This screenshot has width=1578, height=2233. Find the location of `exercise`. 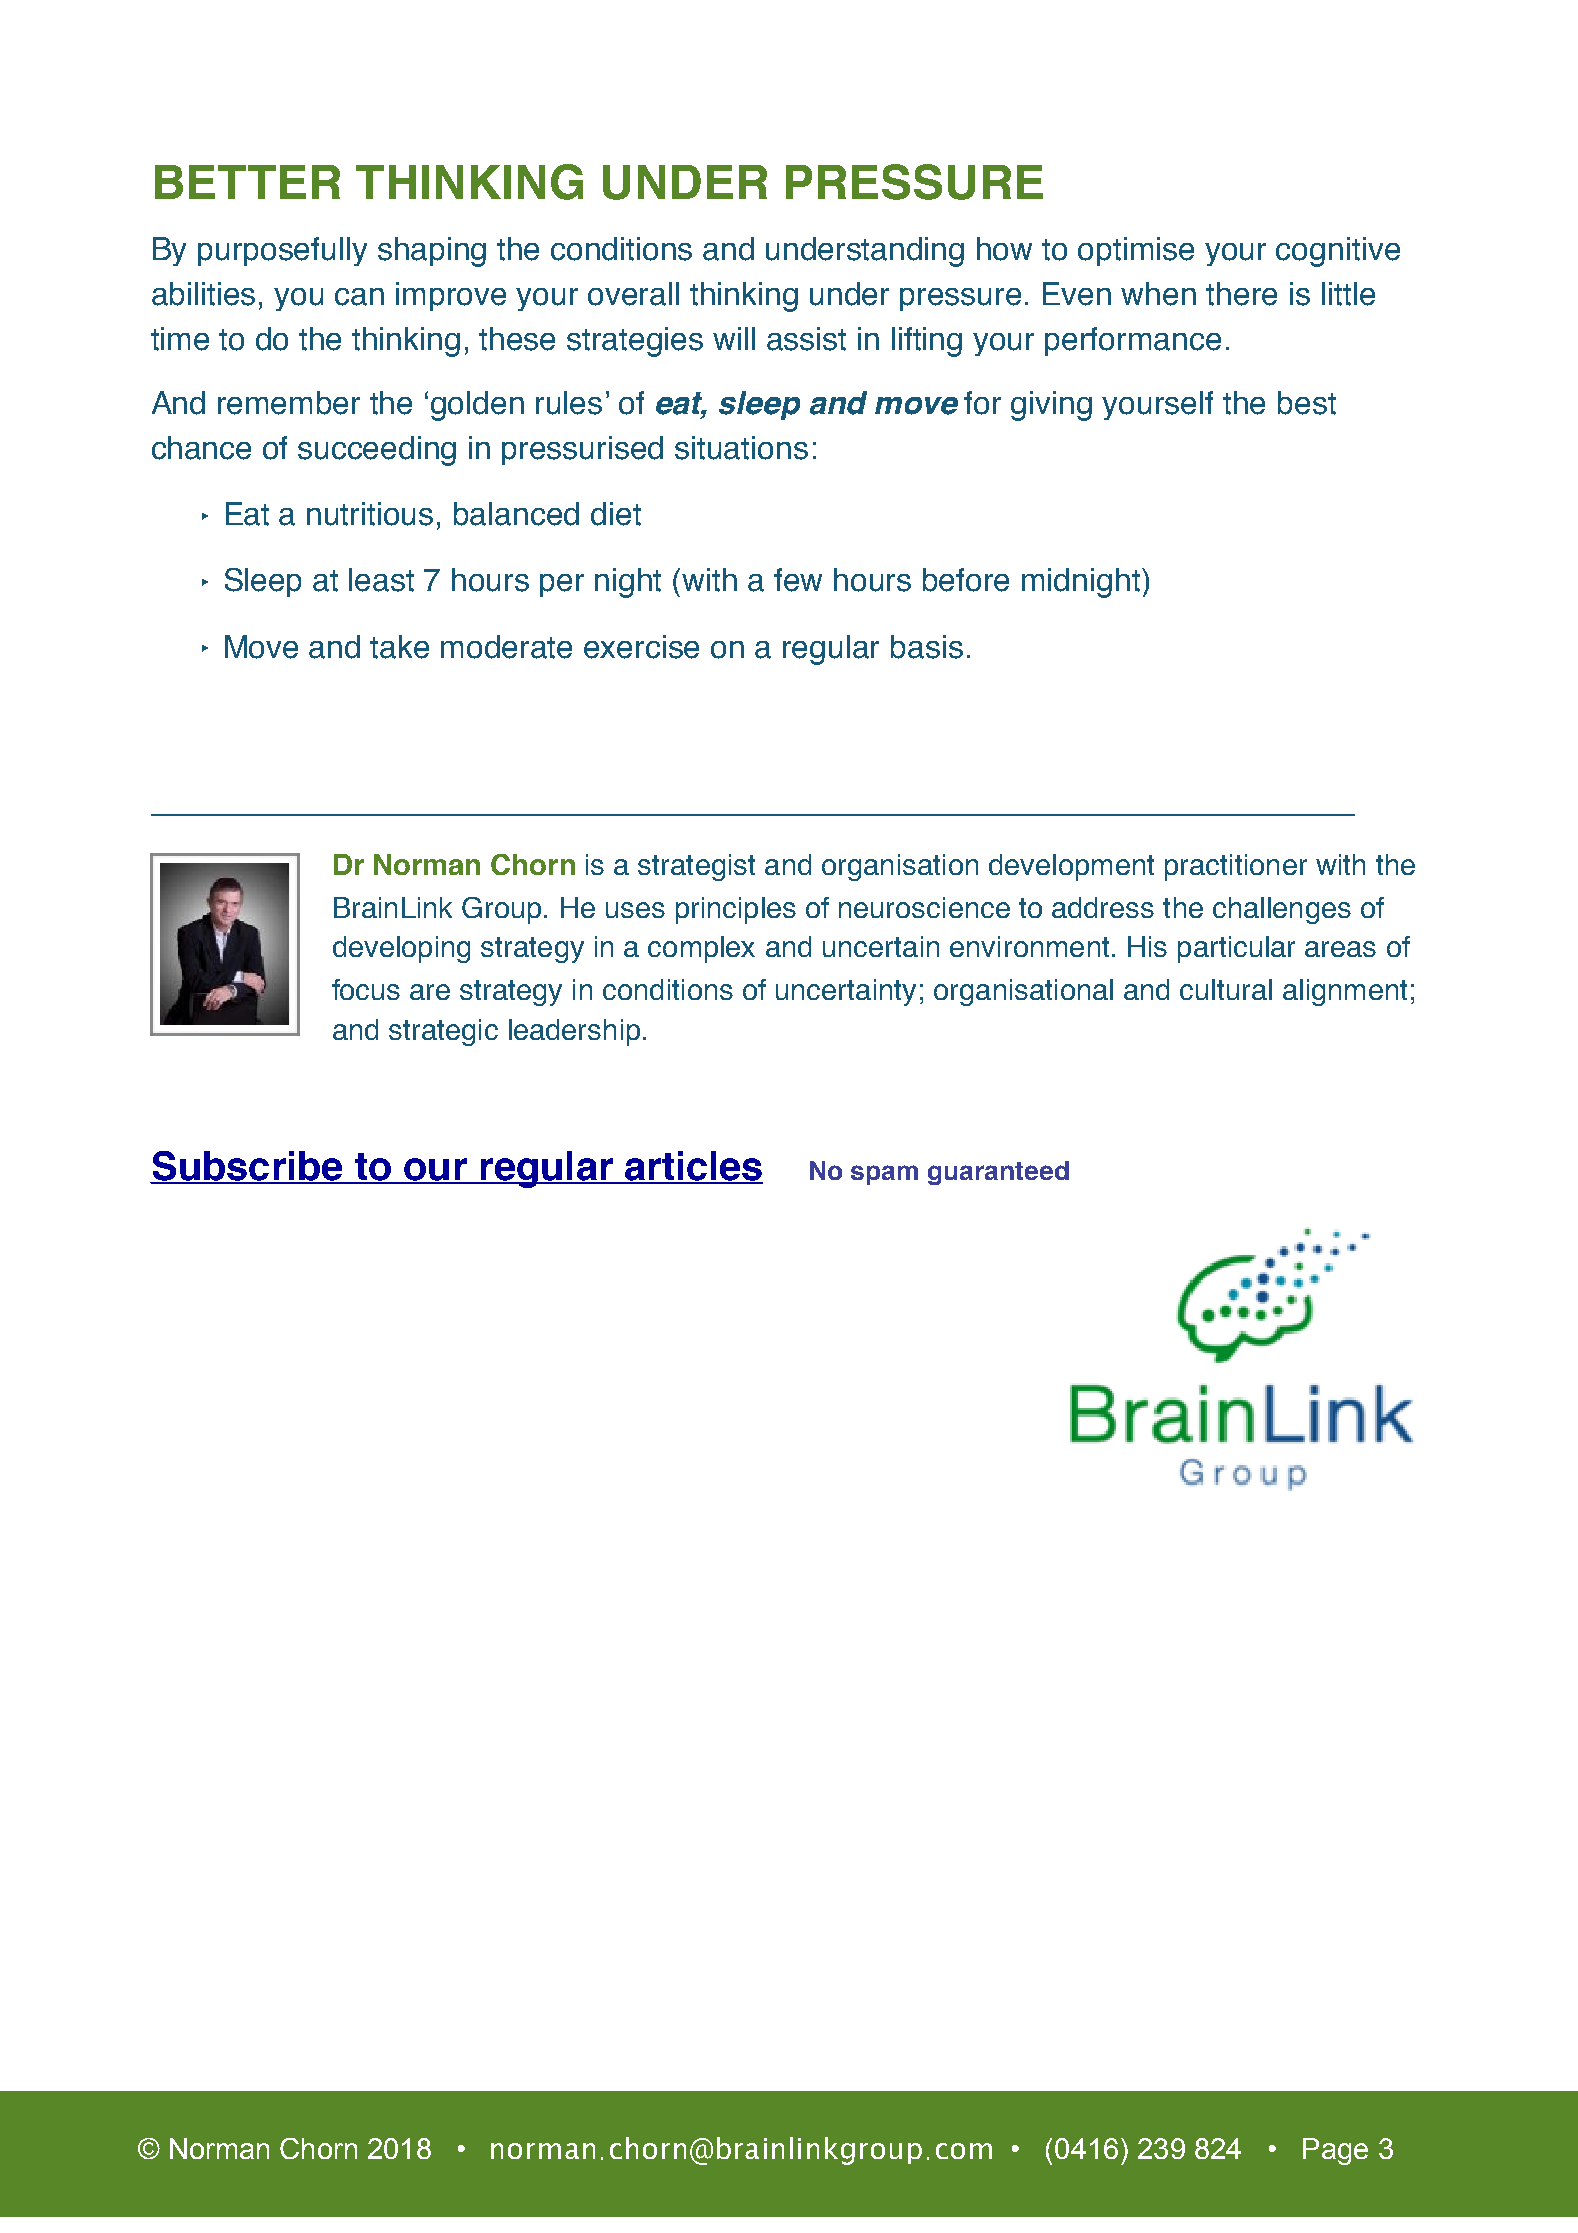

exercise is located at coordinates (641, 647).
